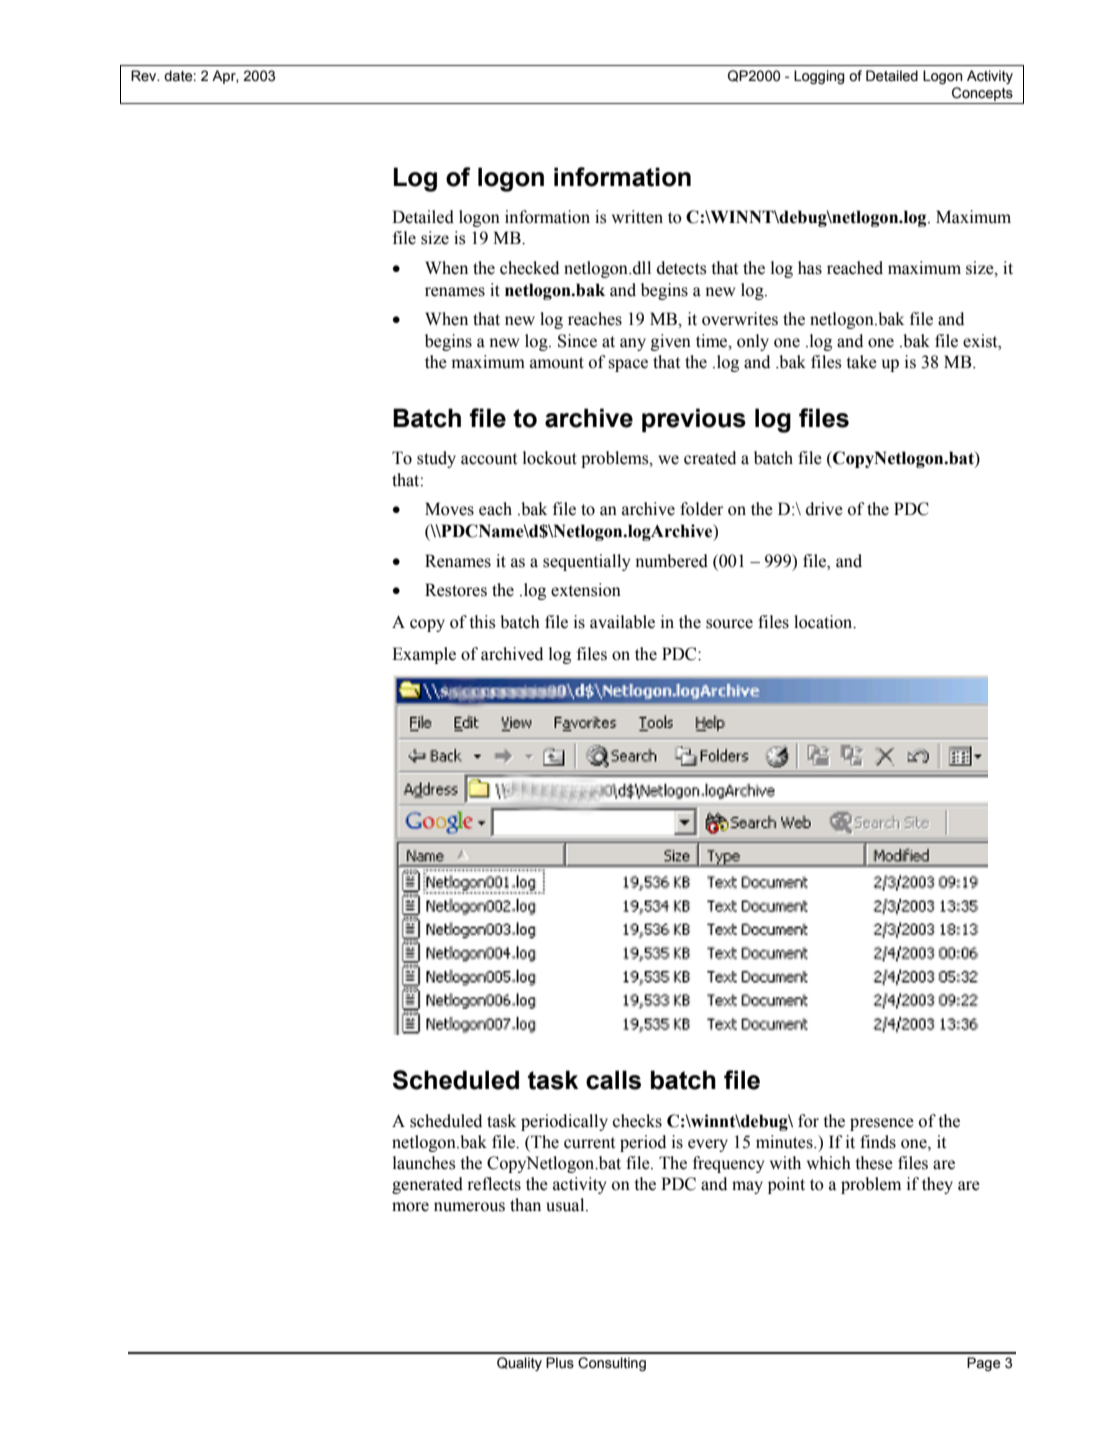 The width and height of the document is (1111, 1437). I want to click on Example, so click(424, 655).
